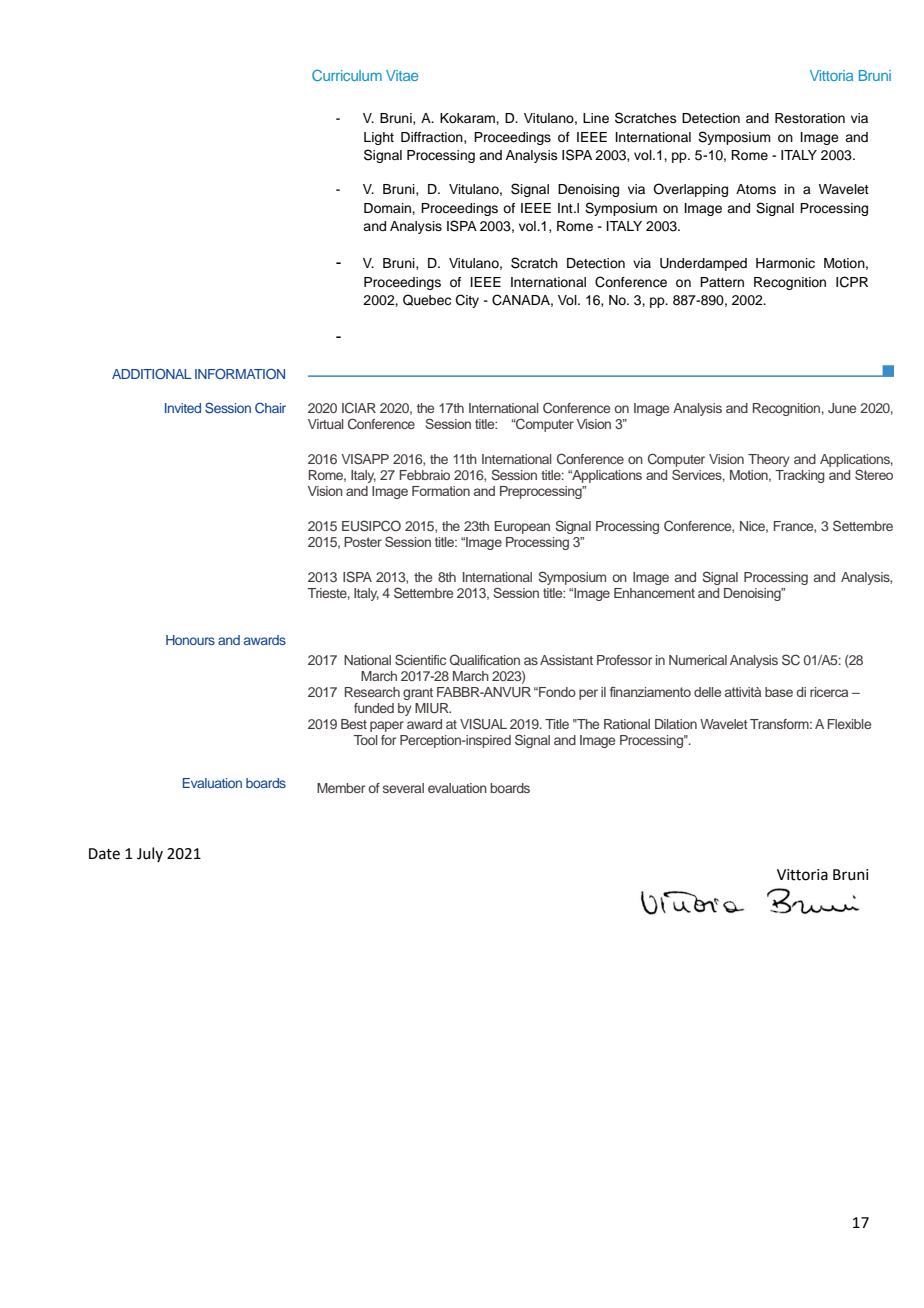  I want to click on Restoration, so click(810, 118).
